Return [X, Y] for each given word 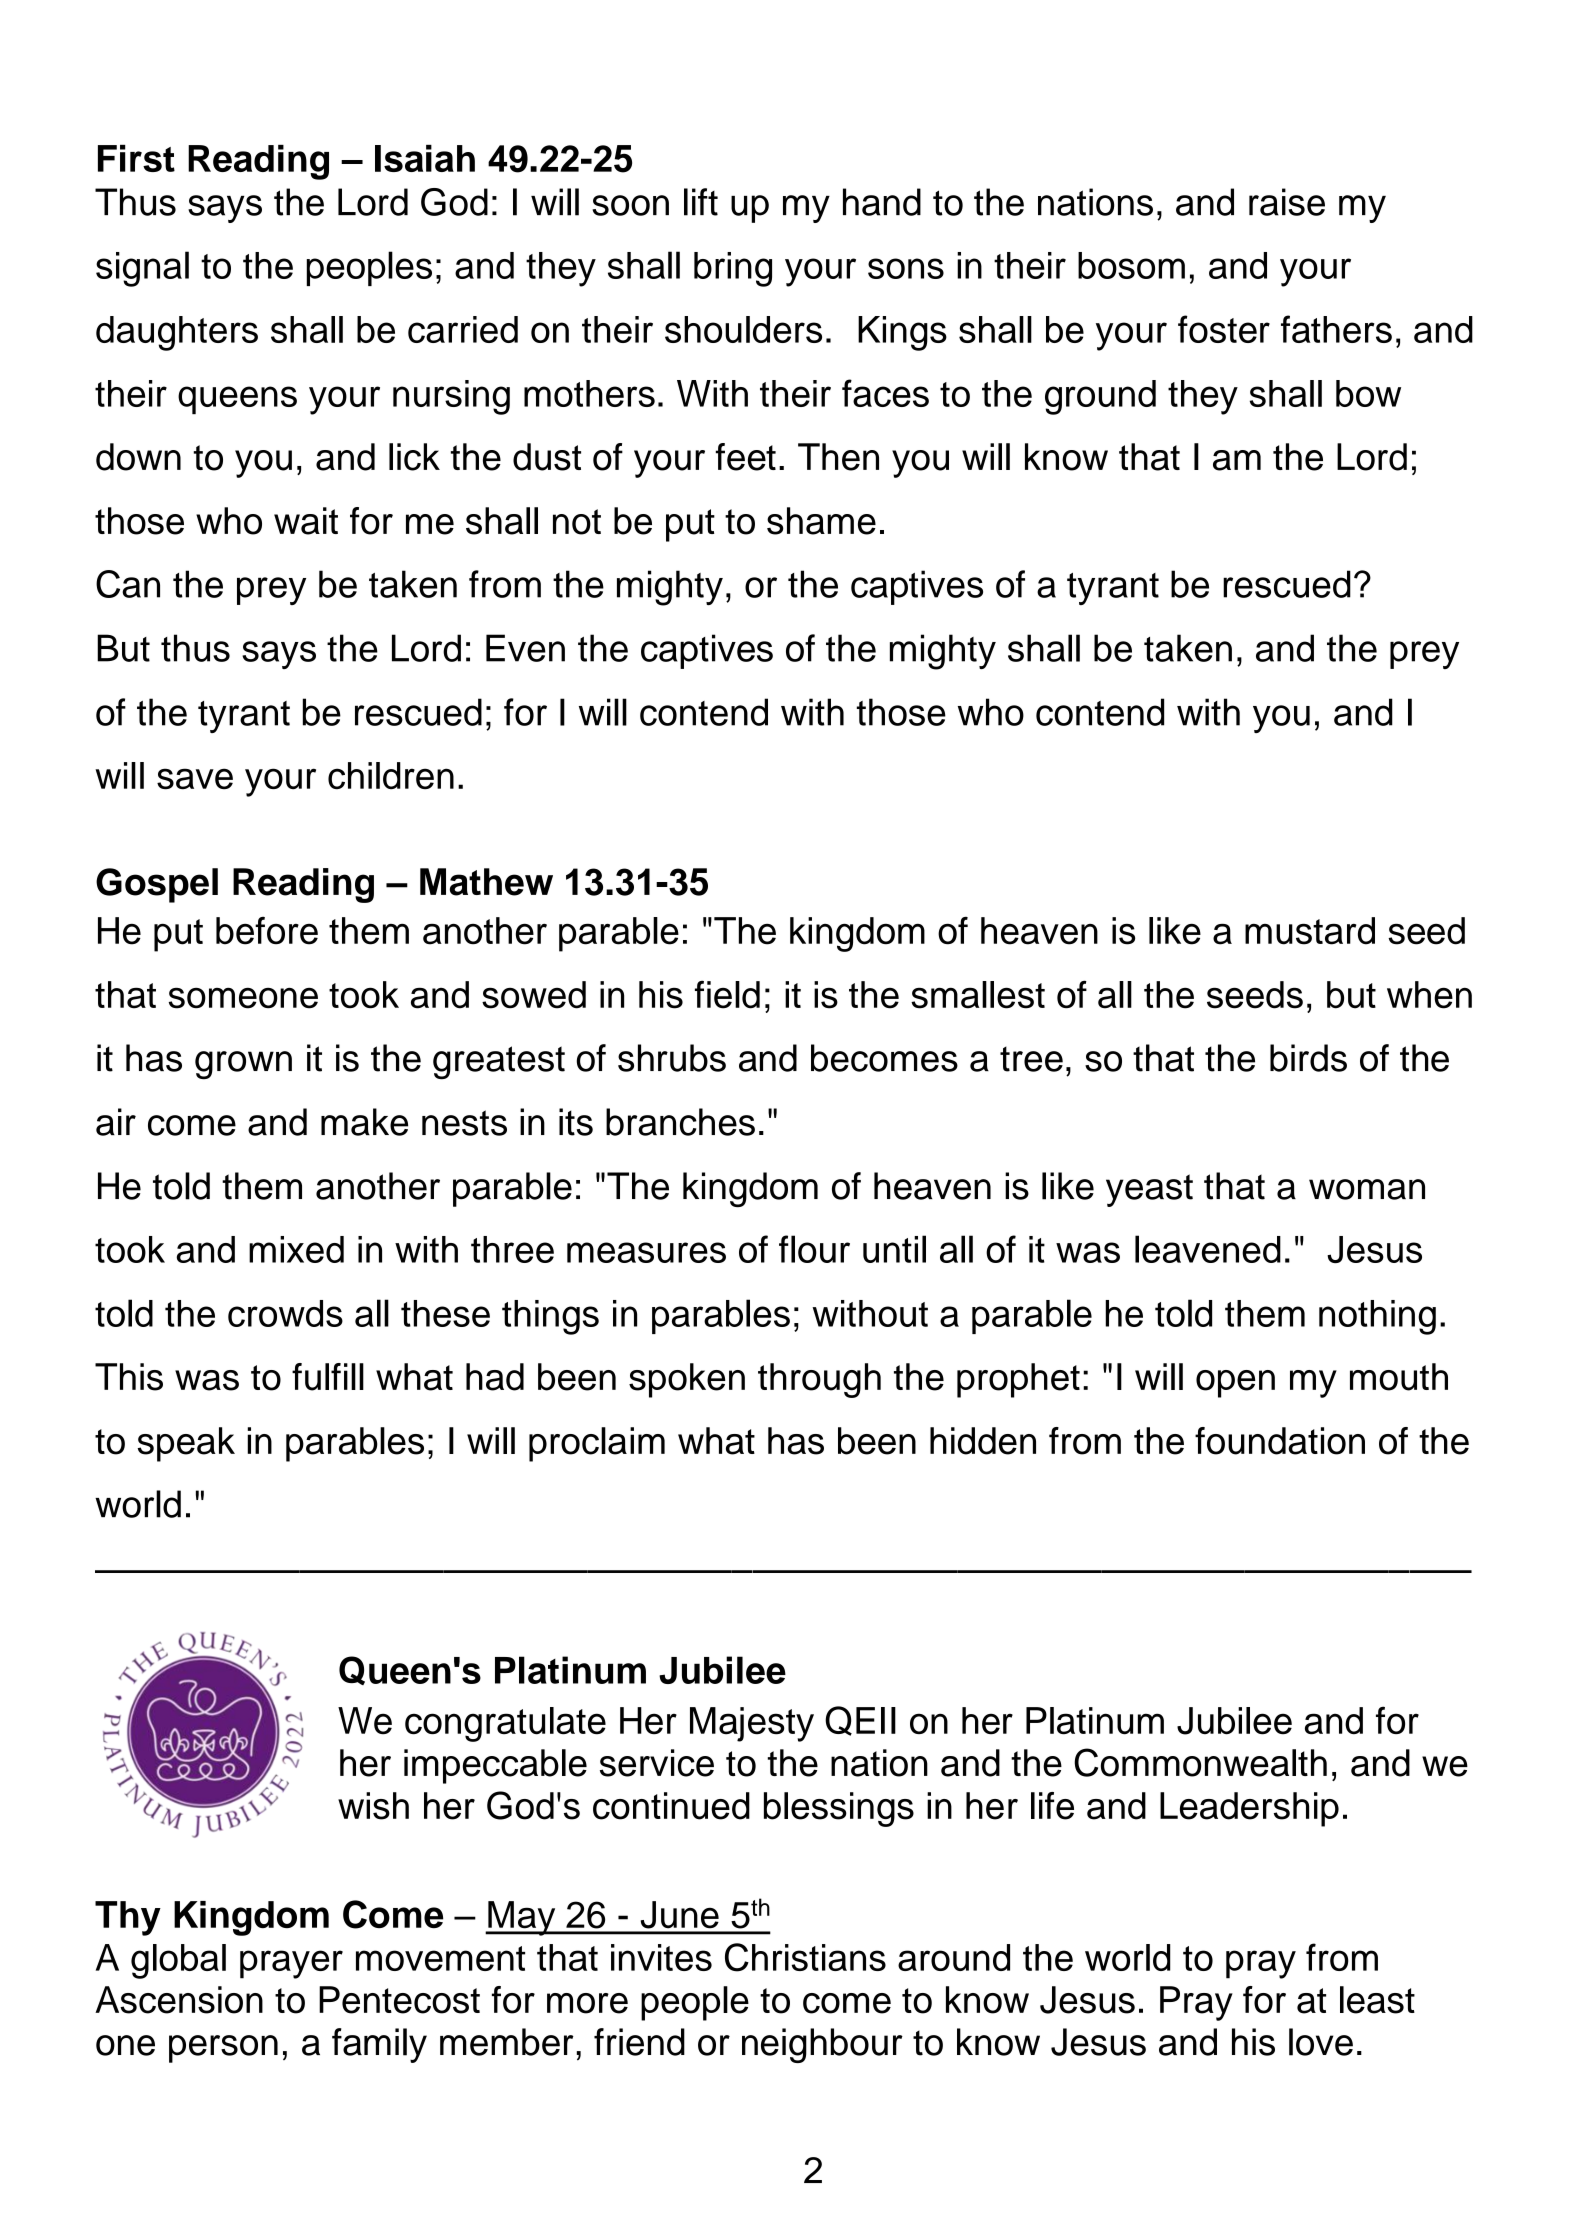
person [223, 2049]
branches [680, 1122]
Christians [805, 1957]
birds [1308, 1058]
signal [142, 269]
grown [243, 1065]
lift [701, 202]
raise [1287, 202]
